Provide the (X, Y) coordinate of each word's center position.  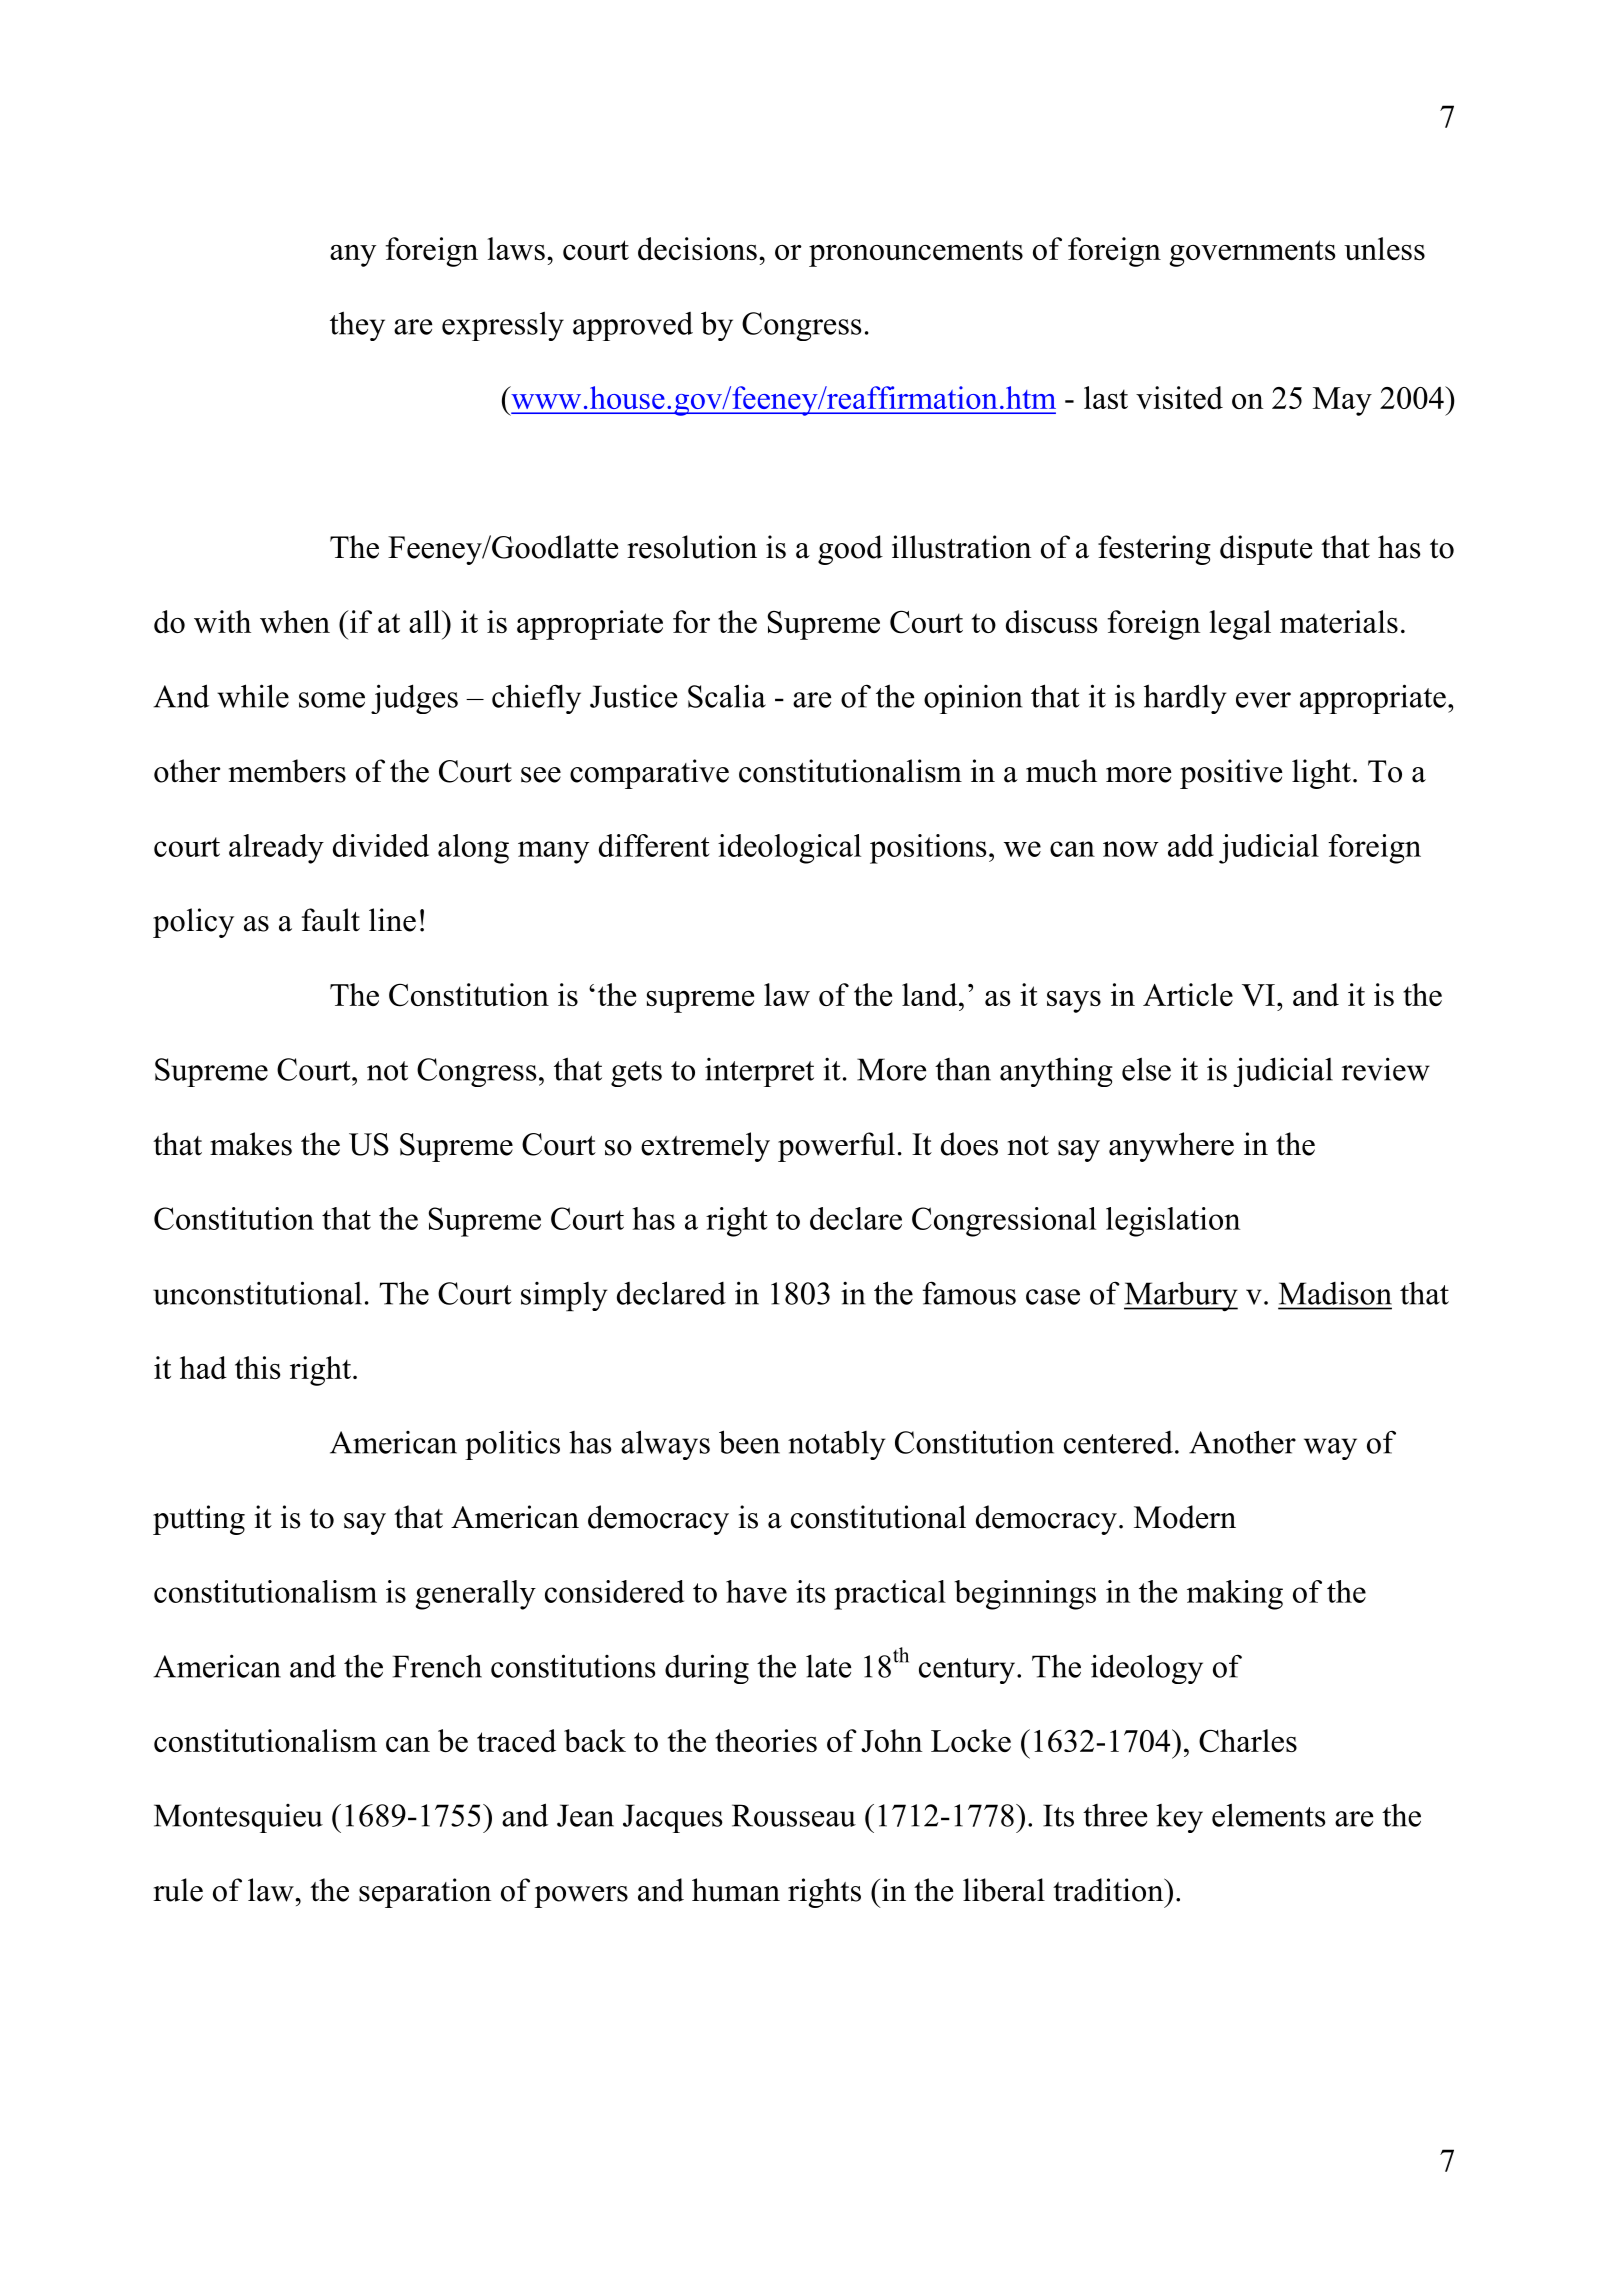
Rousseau (794, 1815)
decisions (697, 248)
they (357, 326)
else (1146, 1069)
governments (1252, 253)
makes (251, 1144)
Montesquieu (238, 1818)
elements (1269, 1815)
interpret (759, 1072)
